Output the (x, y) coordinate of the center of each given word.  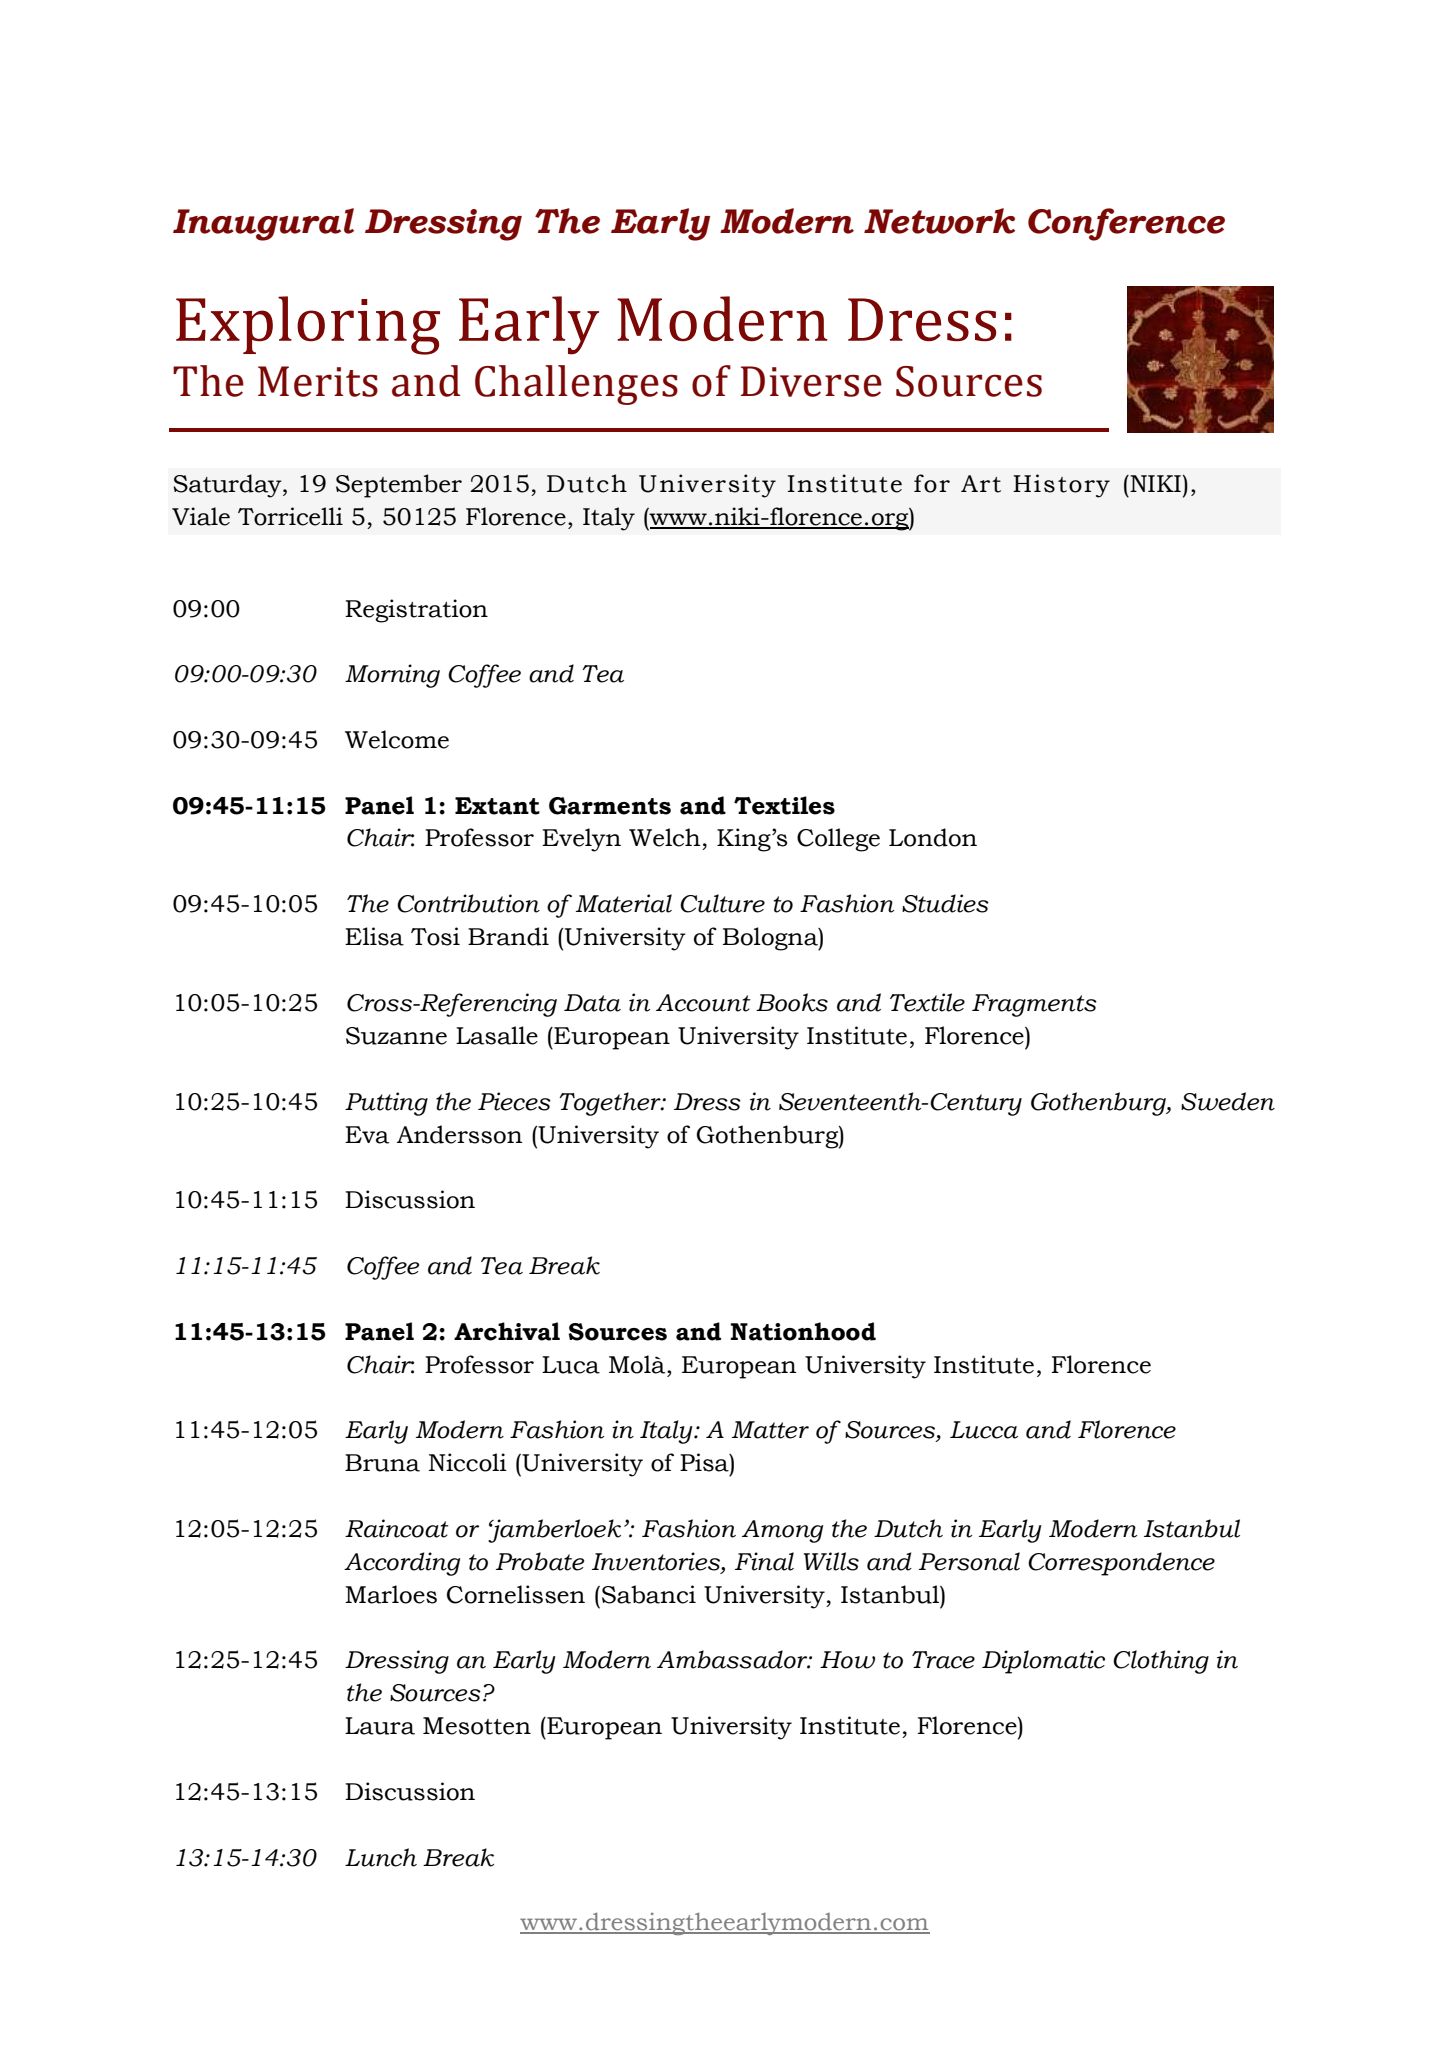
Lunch (381, 1857)
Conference (1126, 224)
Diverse (811, 381)
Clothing (1161, 1662)
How (847, 1660)
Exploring (308, 325)
